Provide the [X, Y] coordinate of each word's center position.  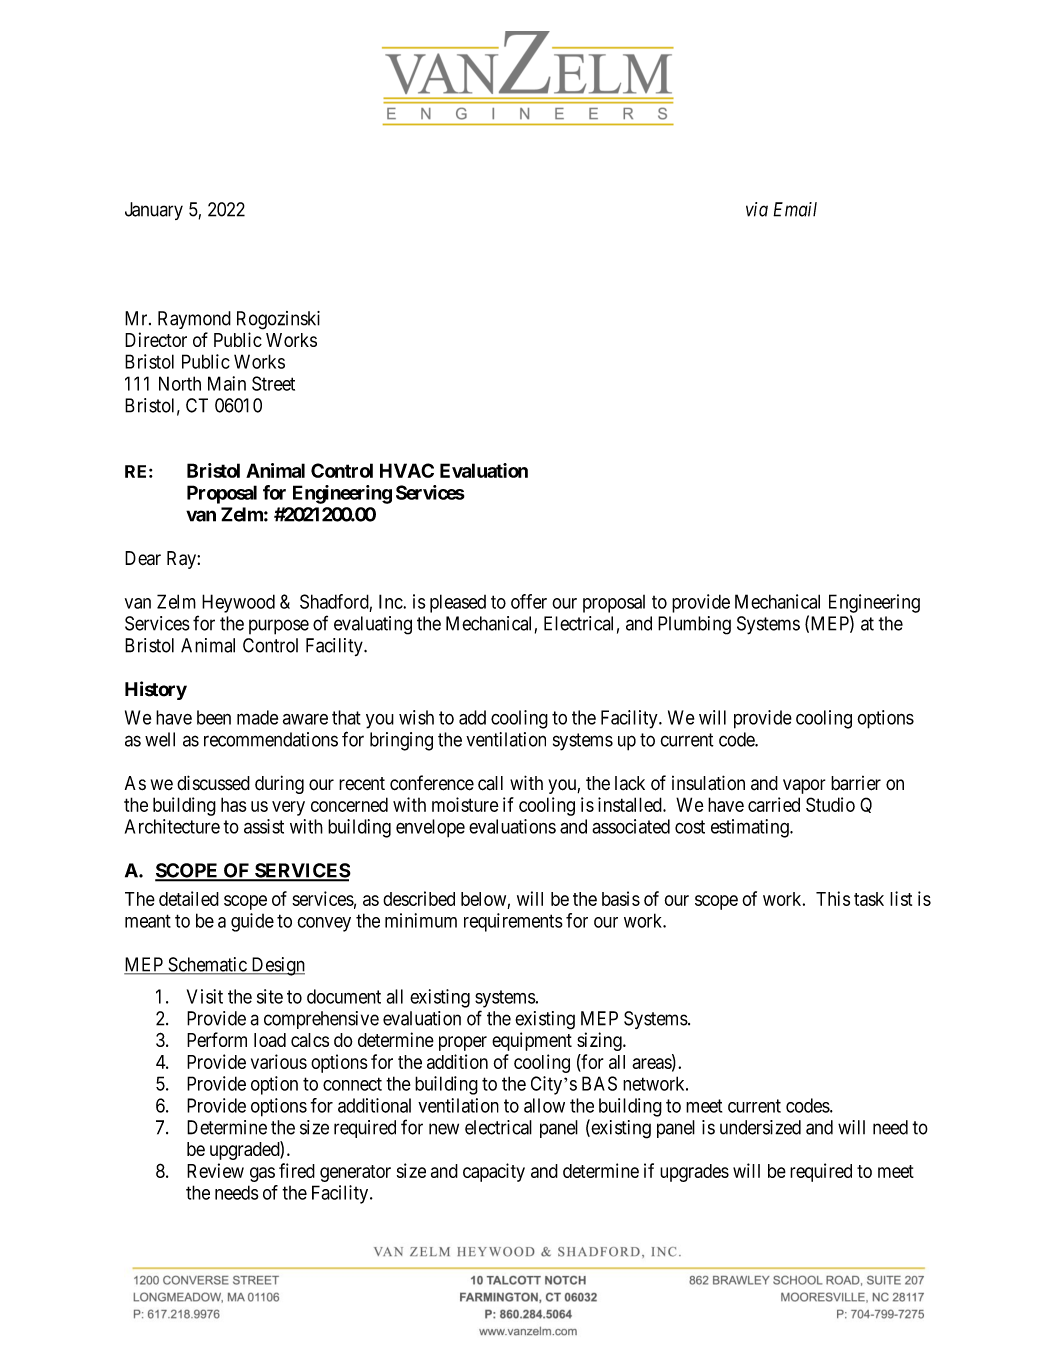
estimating [751, 828]
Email [795, 209]
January [154, 211]
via [757, 209]
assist [264, 826]
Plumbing [694, 625]
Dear [143, 558]
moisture [465, 804]
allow [544, 1105]
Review [215, 1170]
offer [529, 601]
